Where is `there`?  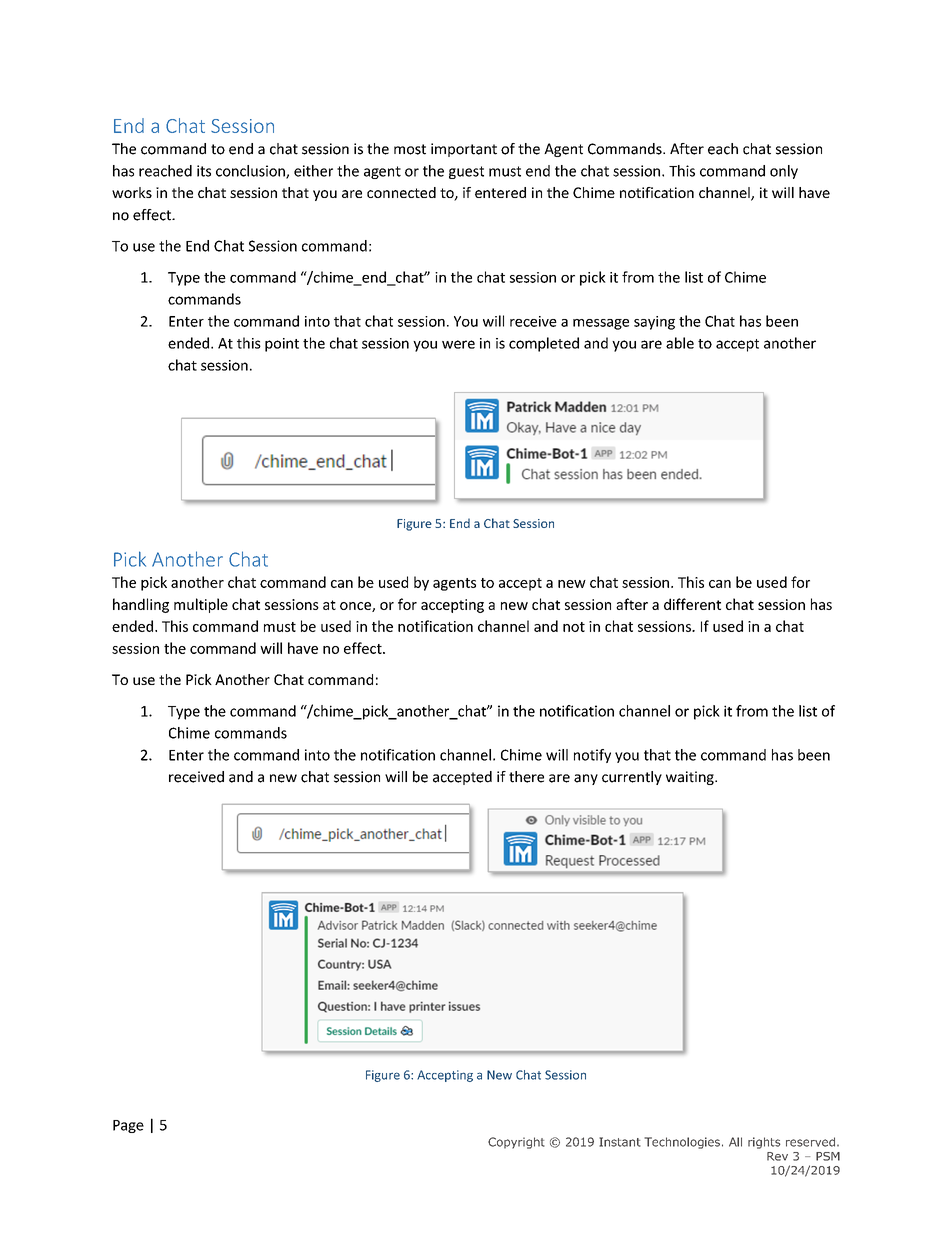 there is located at coordinates (526, 777).
